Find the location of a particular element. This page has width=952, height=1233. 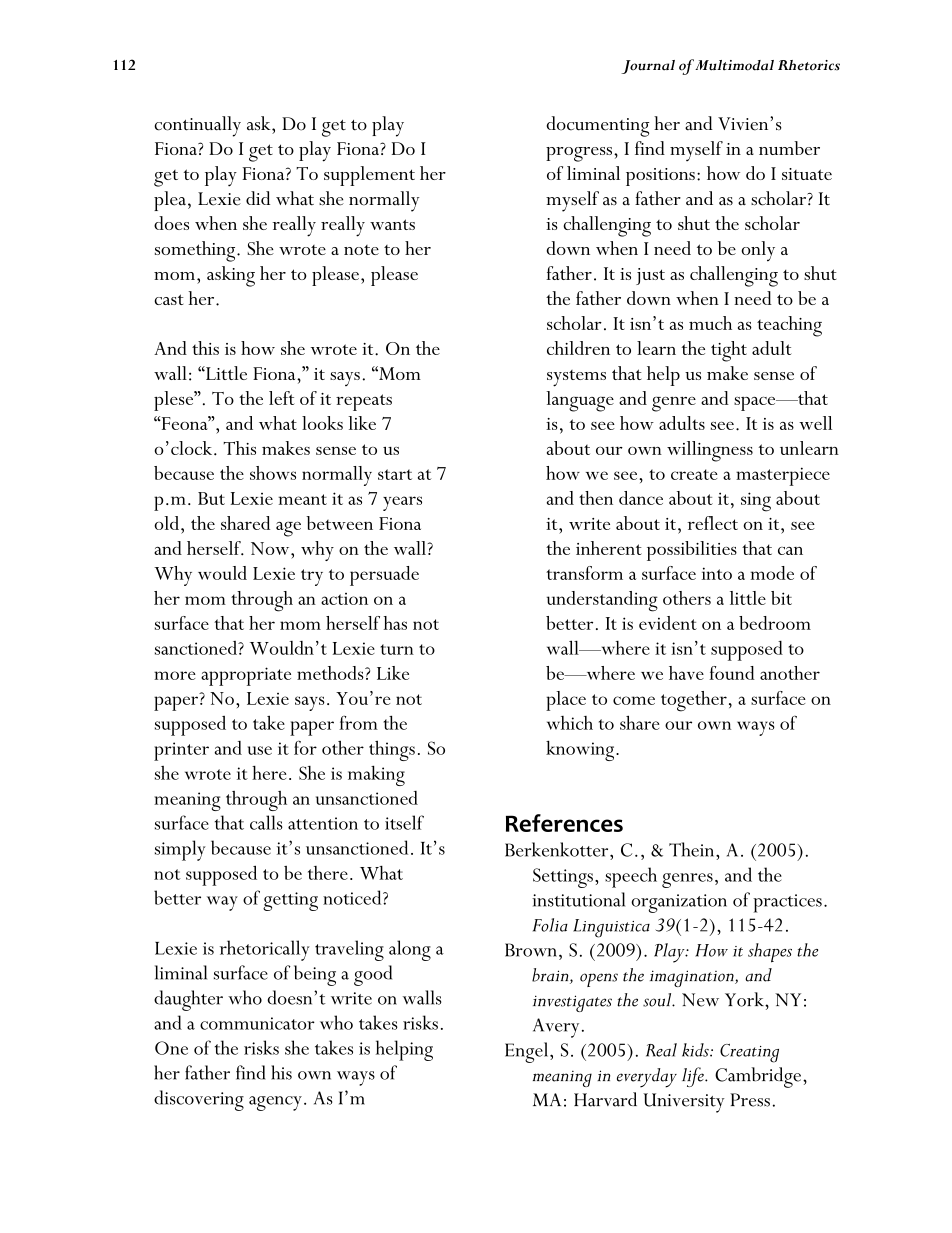

into is located at coordinates (717, 573).
